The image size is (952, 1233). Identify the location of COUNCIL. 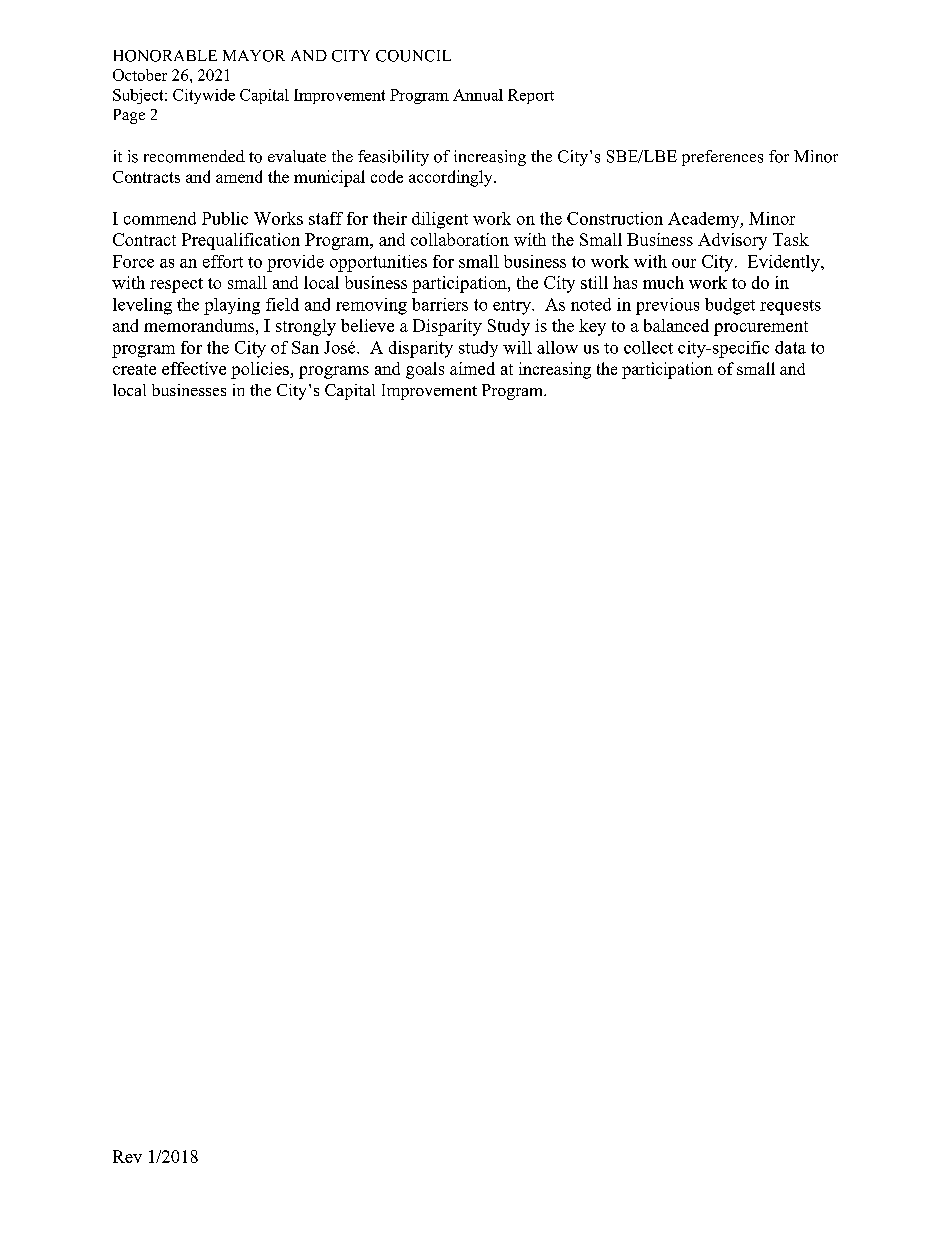
(413, 56).
